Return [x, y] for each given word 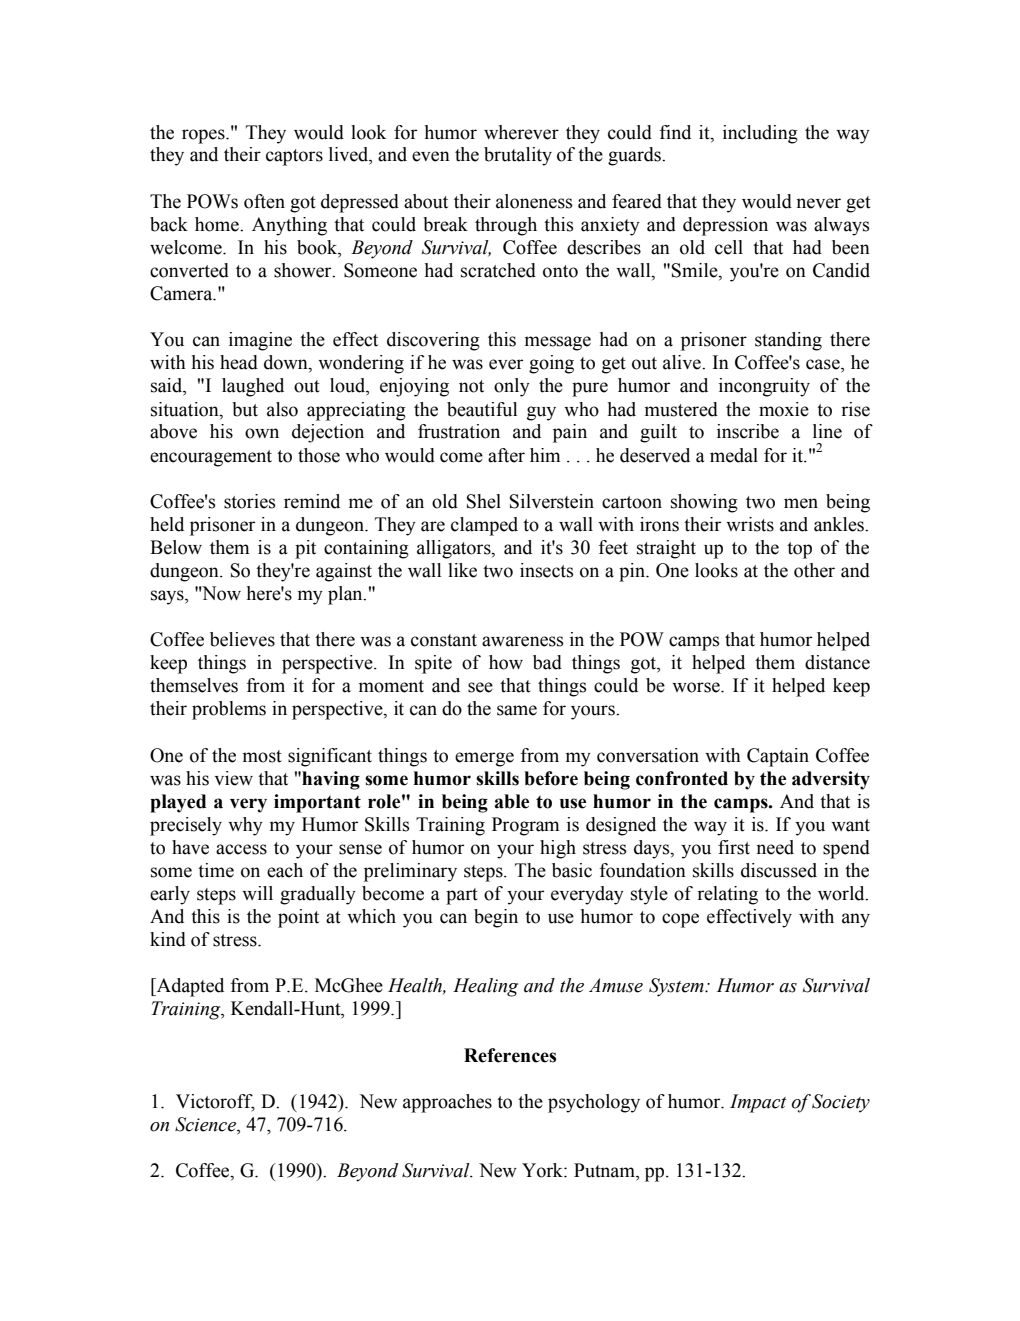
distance [837, 662]
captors [294, 157]
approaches [447, 1103]
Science [206, 1125]
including [760, 134]
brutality [518, 156]
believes [242, 639]
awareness [522, 641]
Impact [758, 1103]
